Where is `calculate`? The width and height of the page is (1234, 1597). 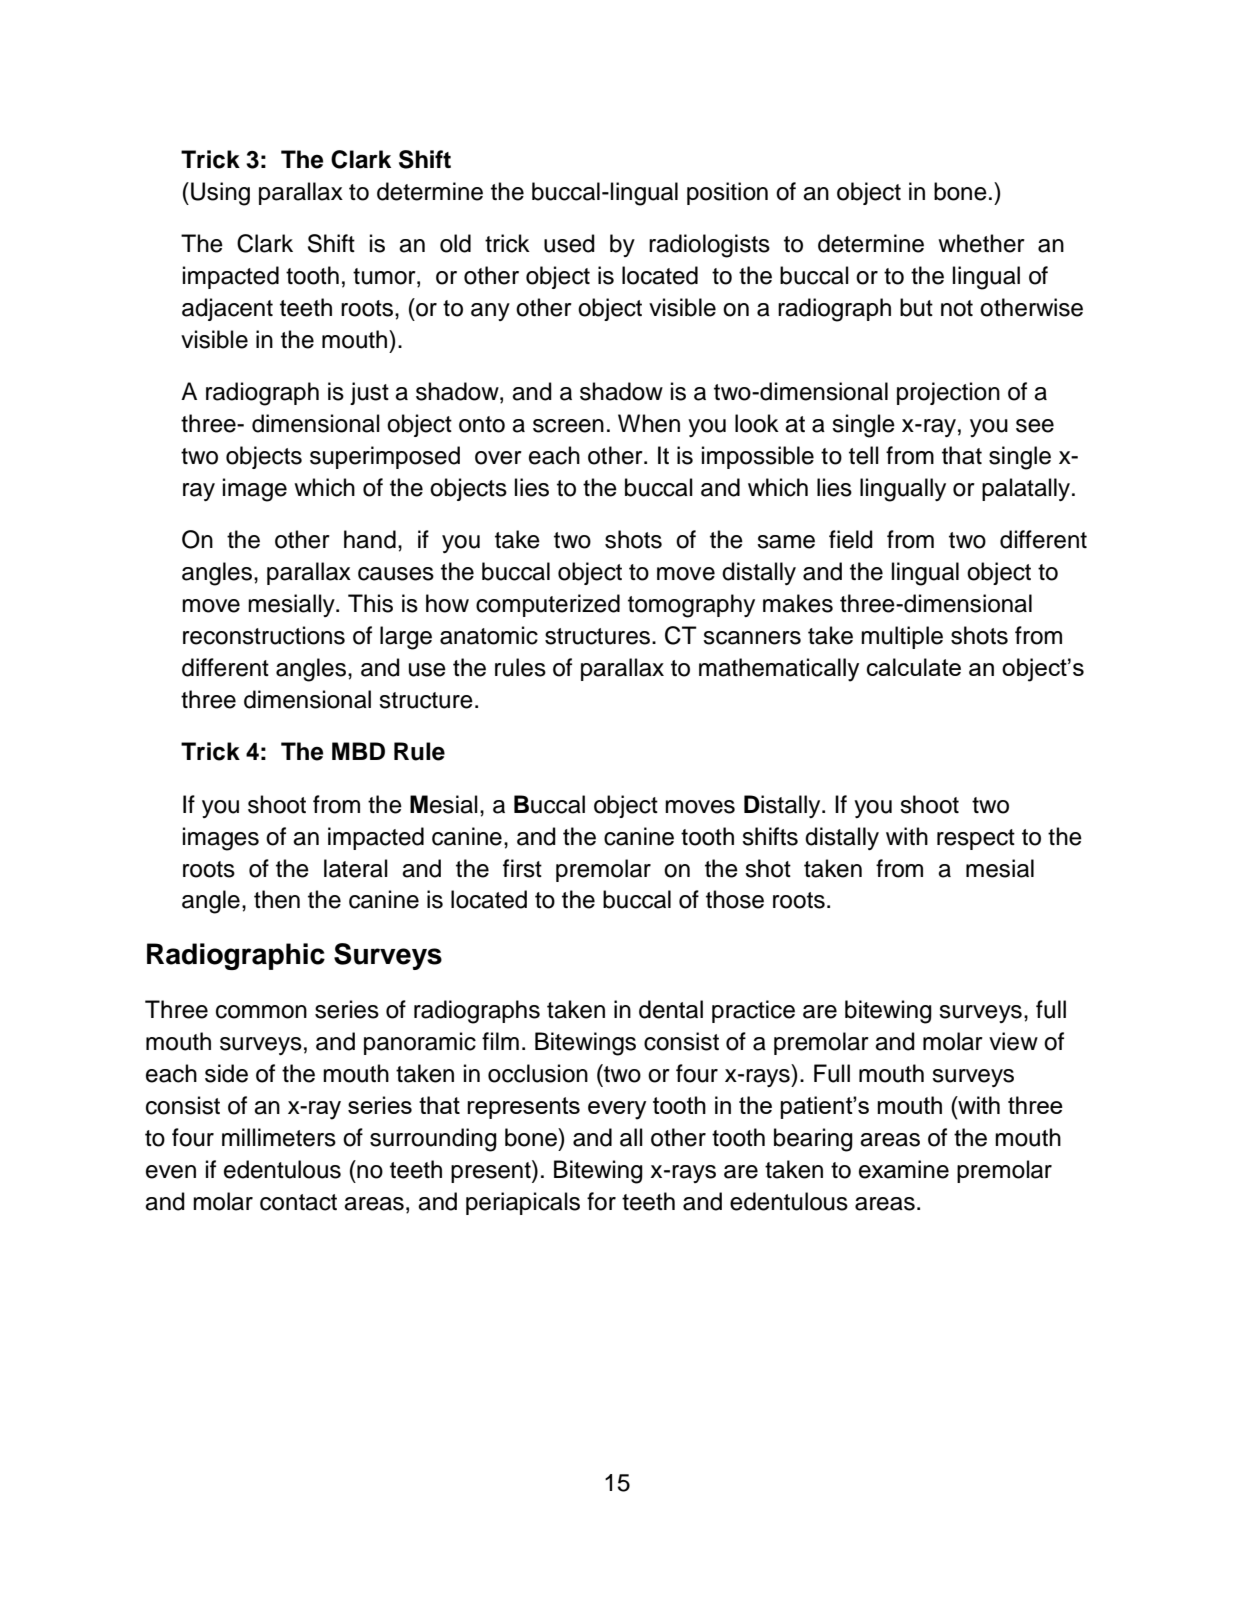
calculate is located at coordinates (914, 667).
